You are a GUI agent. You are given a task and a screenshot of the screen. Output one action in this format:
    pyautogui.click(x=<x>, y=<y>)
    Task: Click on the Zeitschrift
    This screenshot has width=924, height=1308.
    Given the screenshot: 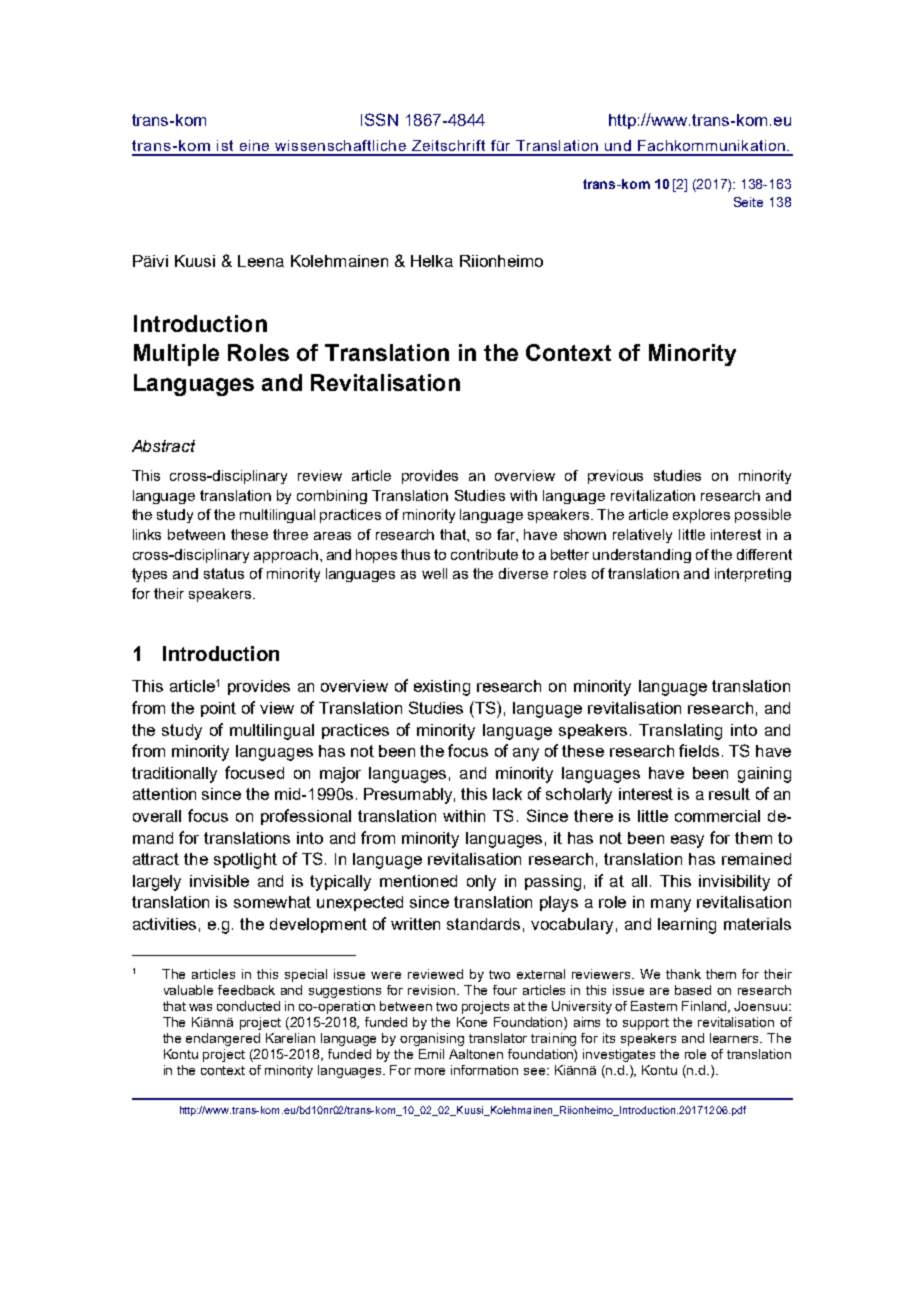 What is the action you would take?
    pyautogui.click(x=448, y=145)
